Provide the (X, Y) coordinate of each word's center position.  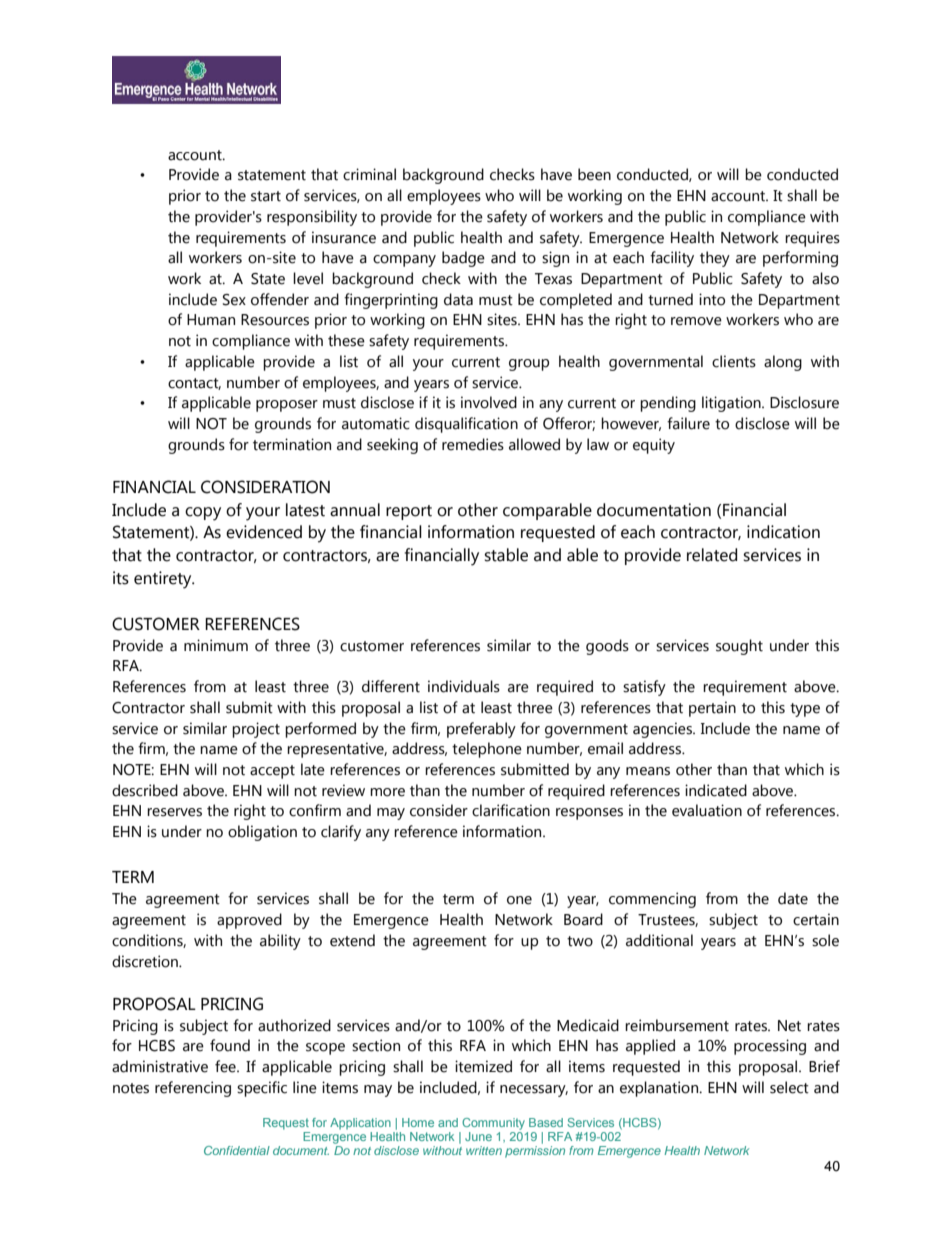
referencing (193, 1089)
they (715, 259)
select (789, 1087)
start (266, 196)
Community (493, 1124)
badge (463, 259)
